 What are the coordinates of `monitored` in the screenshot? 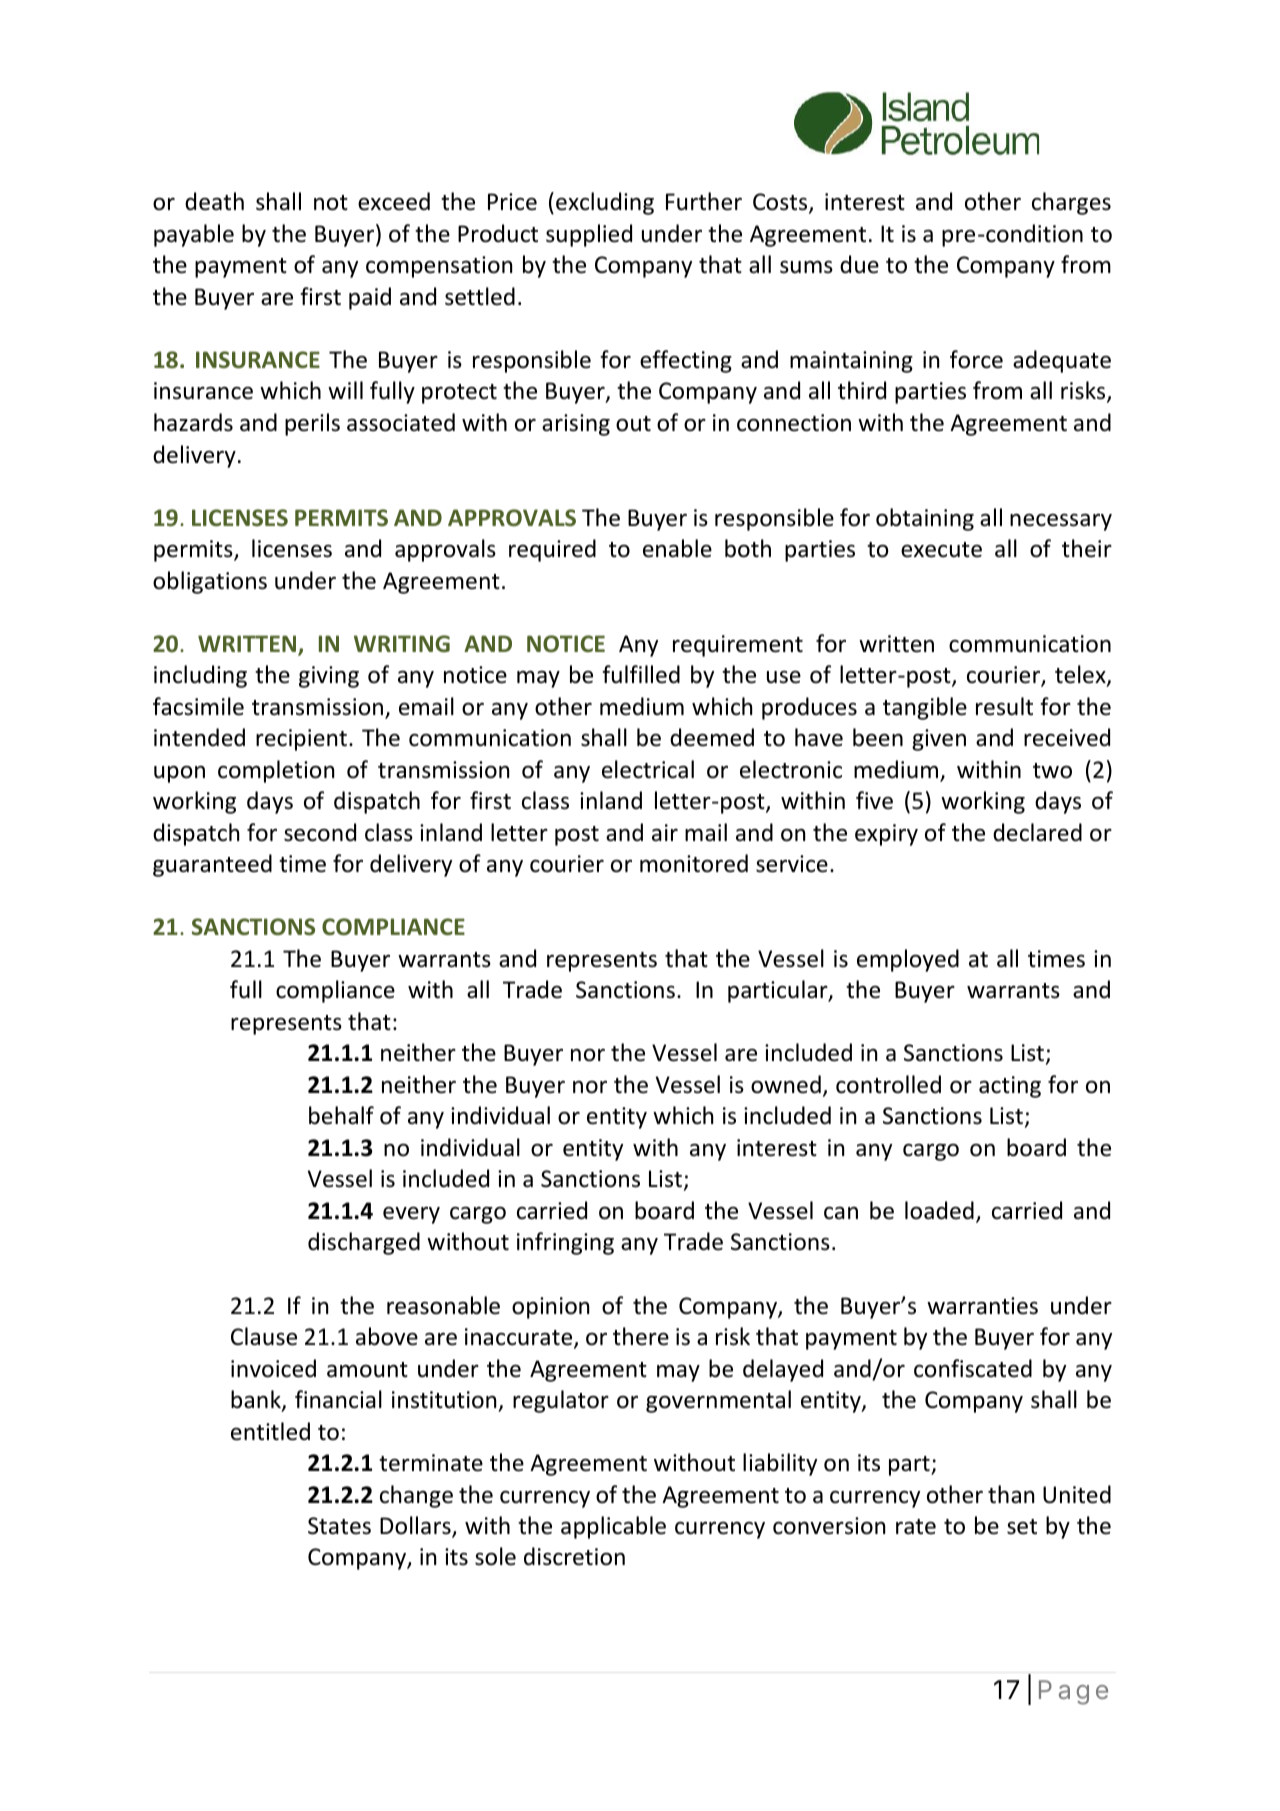 It's located at (694, 863).
